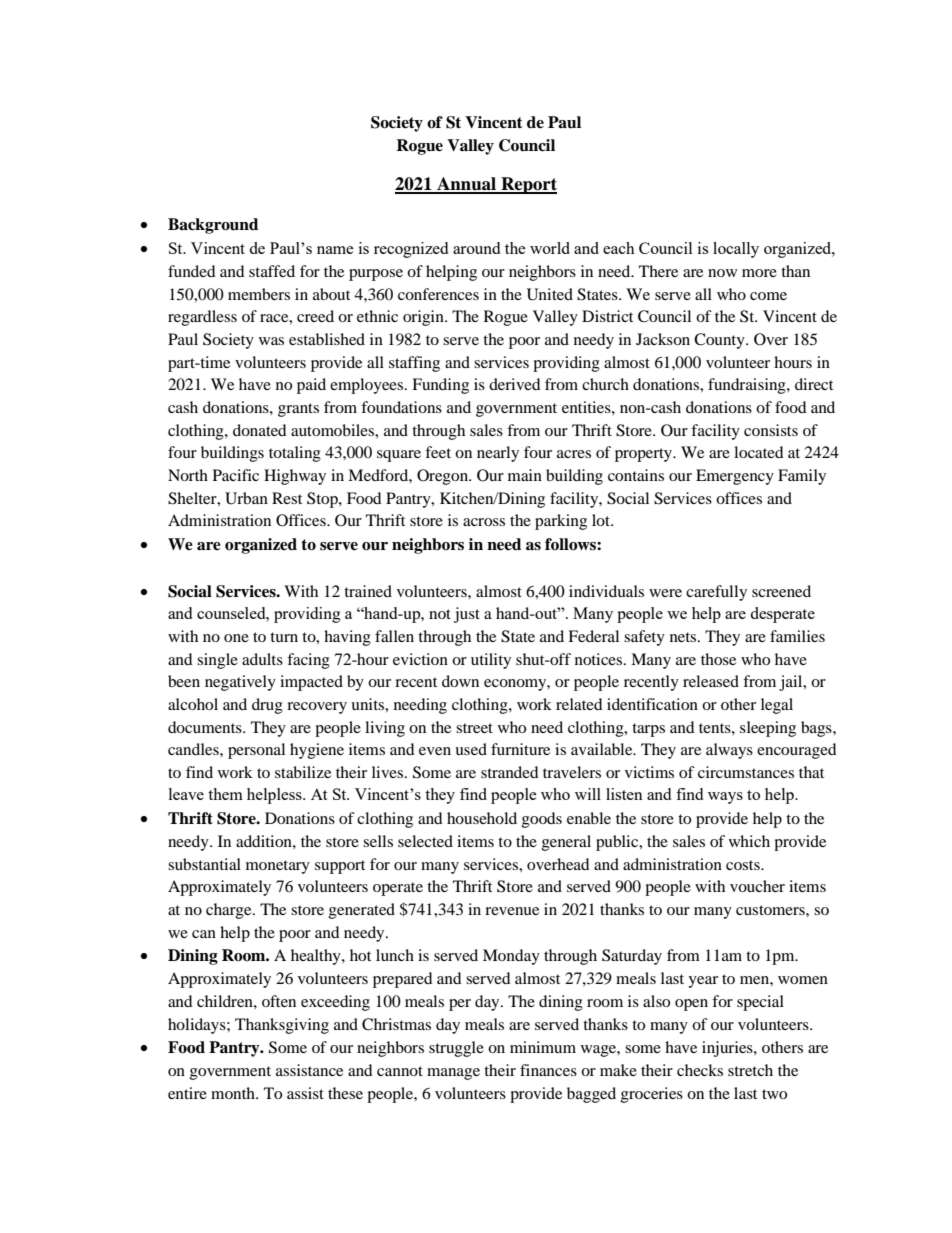 This document has width=952, height=1233. Describe the element at coordinates (528, 185) in the document. I see `Report` at that location.
